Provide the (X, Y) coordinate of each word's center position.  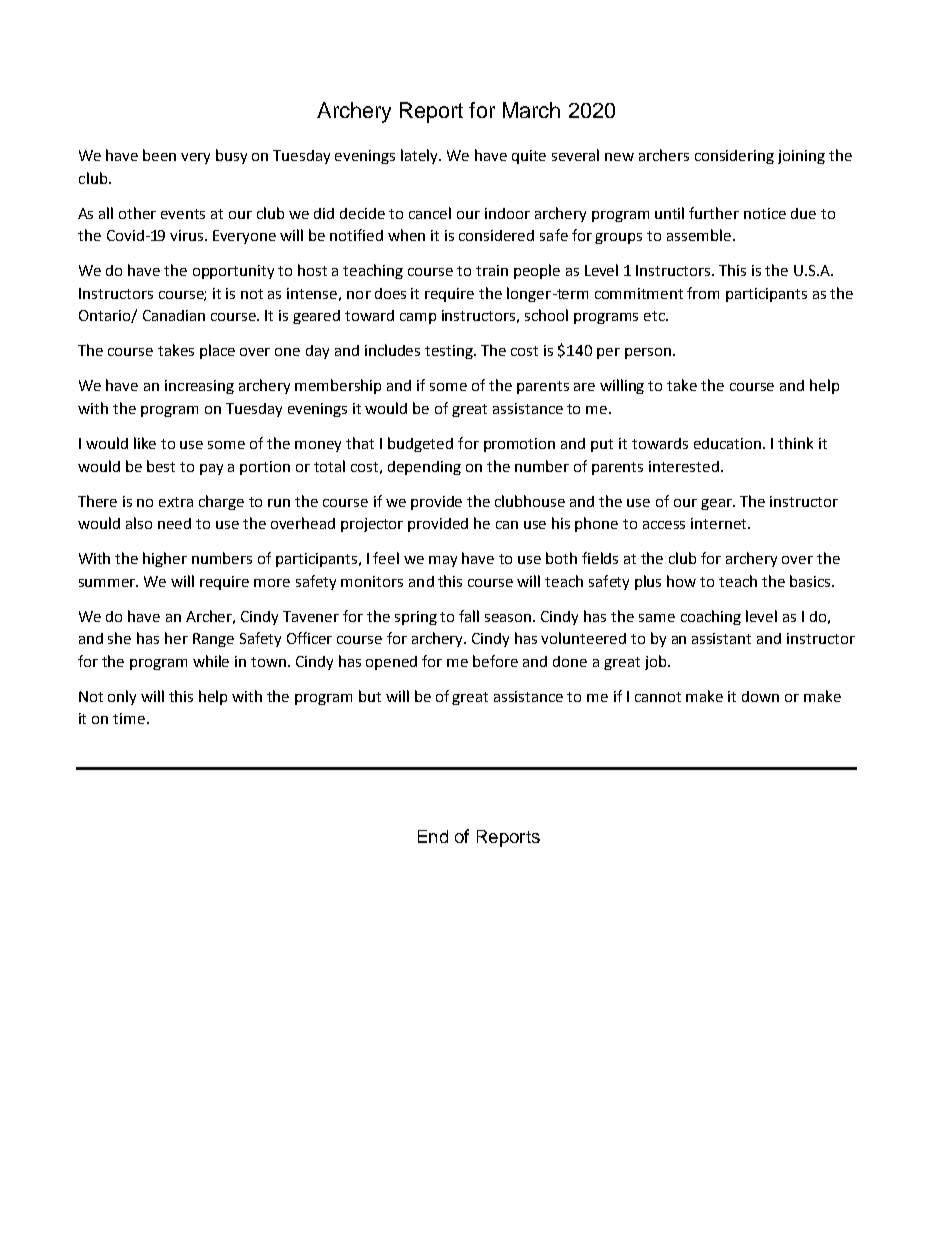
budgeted (420, 444)
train (492, 270)
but (370, 696)
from (703, 293)
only (122, 697)
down (760, 696)
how (681, 581)
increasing (199, 387)
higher (165, 559)
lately (421, 156)
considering (734, 157)
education (729, 443)
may (443, 561)
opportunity (233, 272)
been (159, 155)
